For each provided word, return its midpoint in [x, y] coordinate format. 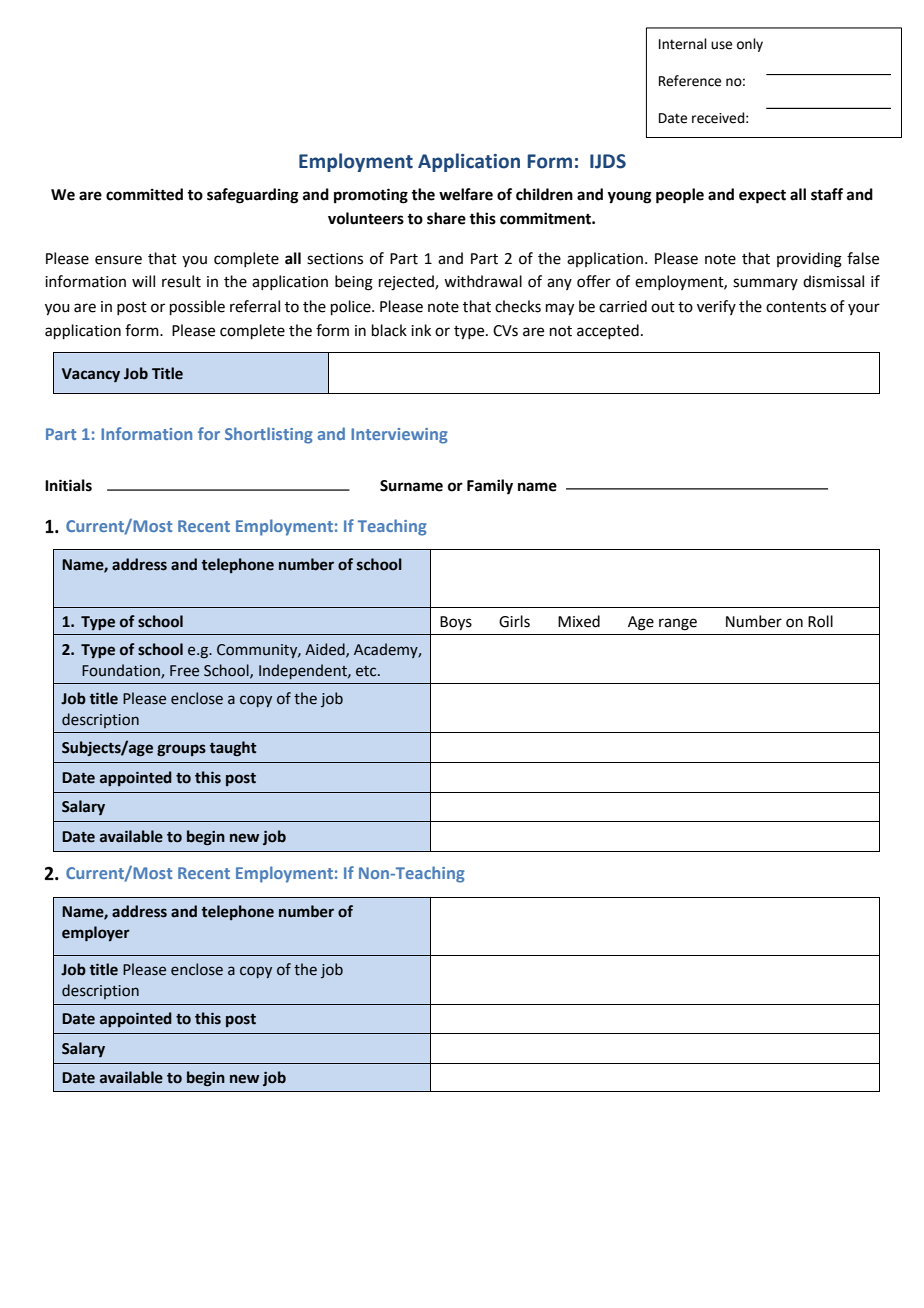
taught [233, 748]
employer [96, 934]
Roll [820, 621]
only [750, 45]
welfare [466, 194]
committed [144, 194]
